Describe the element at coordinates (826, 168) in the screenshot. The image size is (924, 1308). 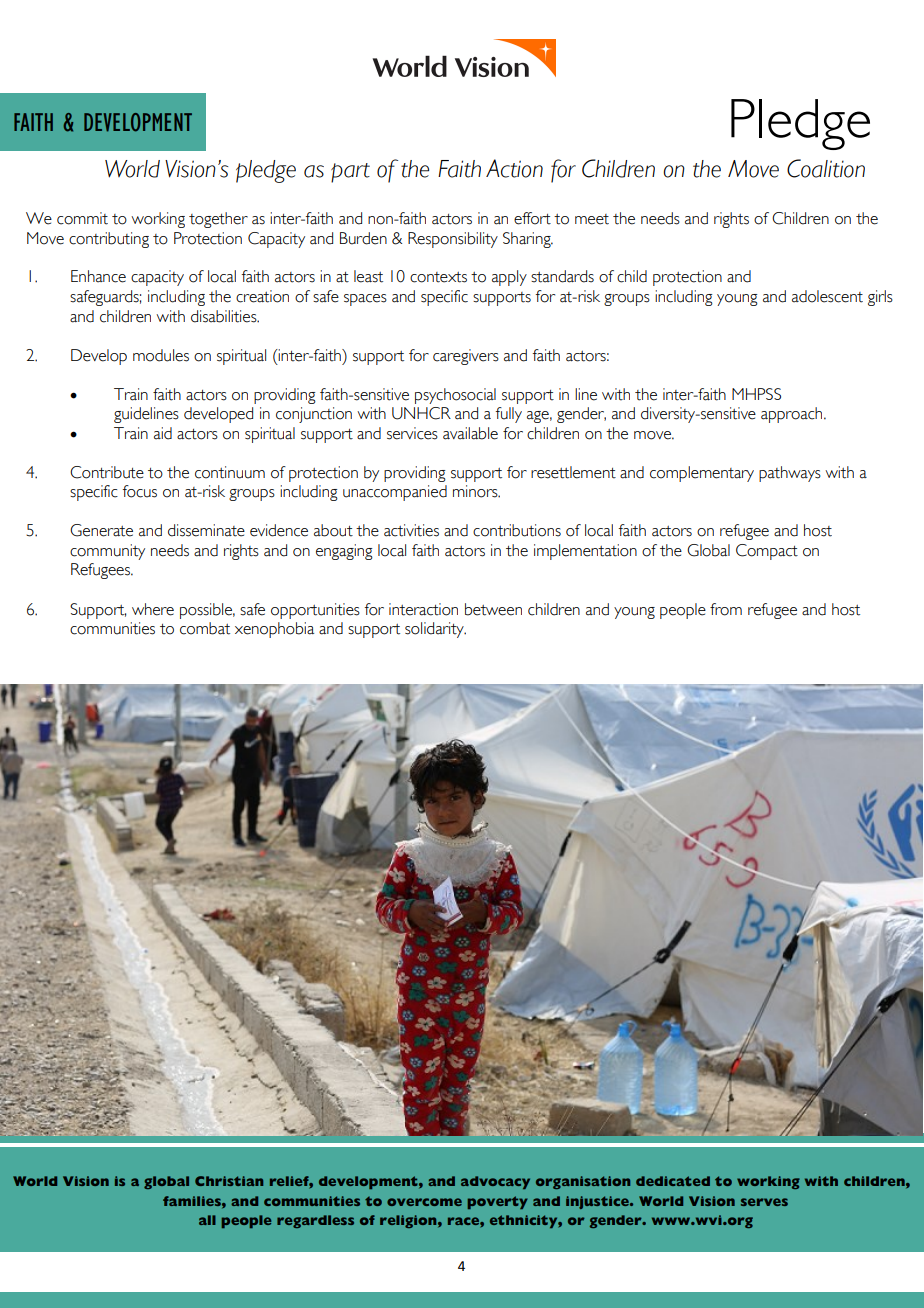
I see `Coalition` at that location.
